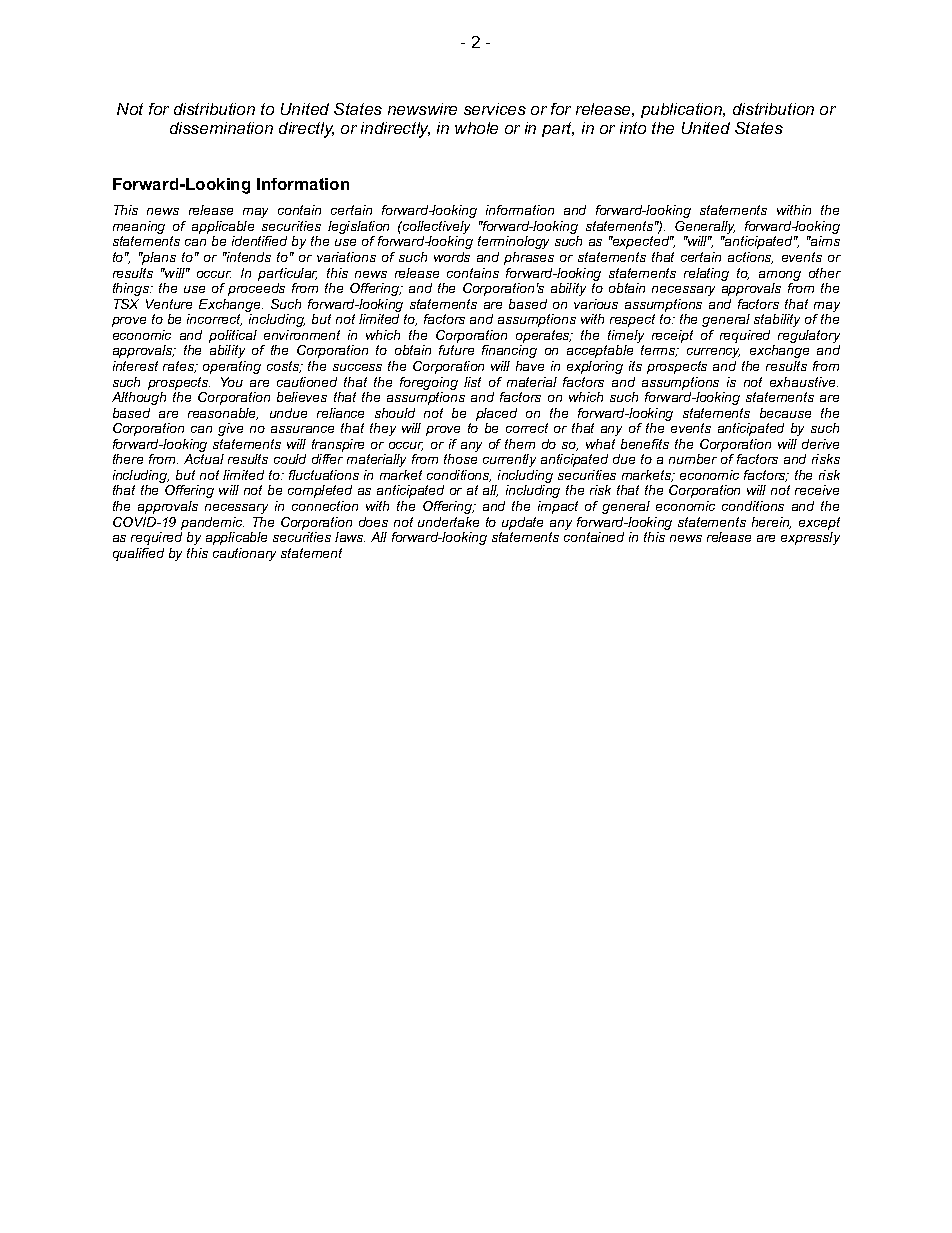  Describe the element at coordinates (683, 110) in the page. I see `publication` at that location.
